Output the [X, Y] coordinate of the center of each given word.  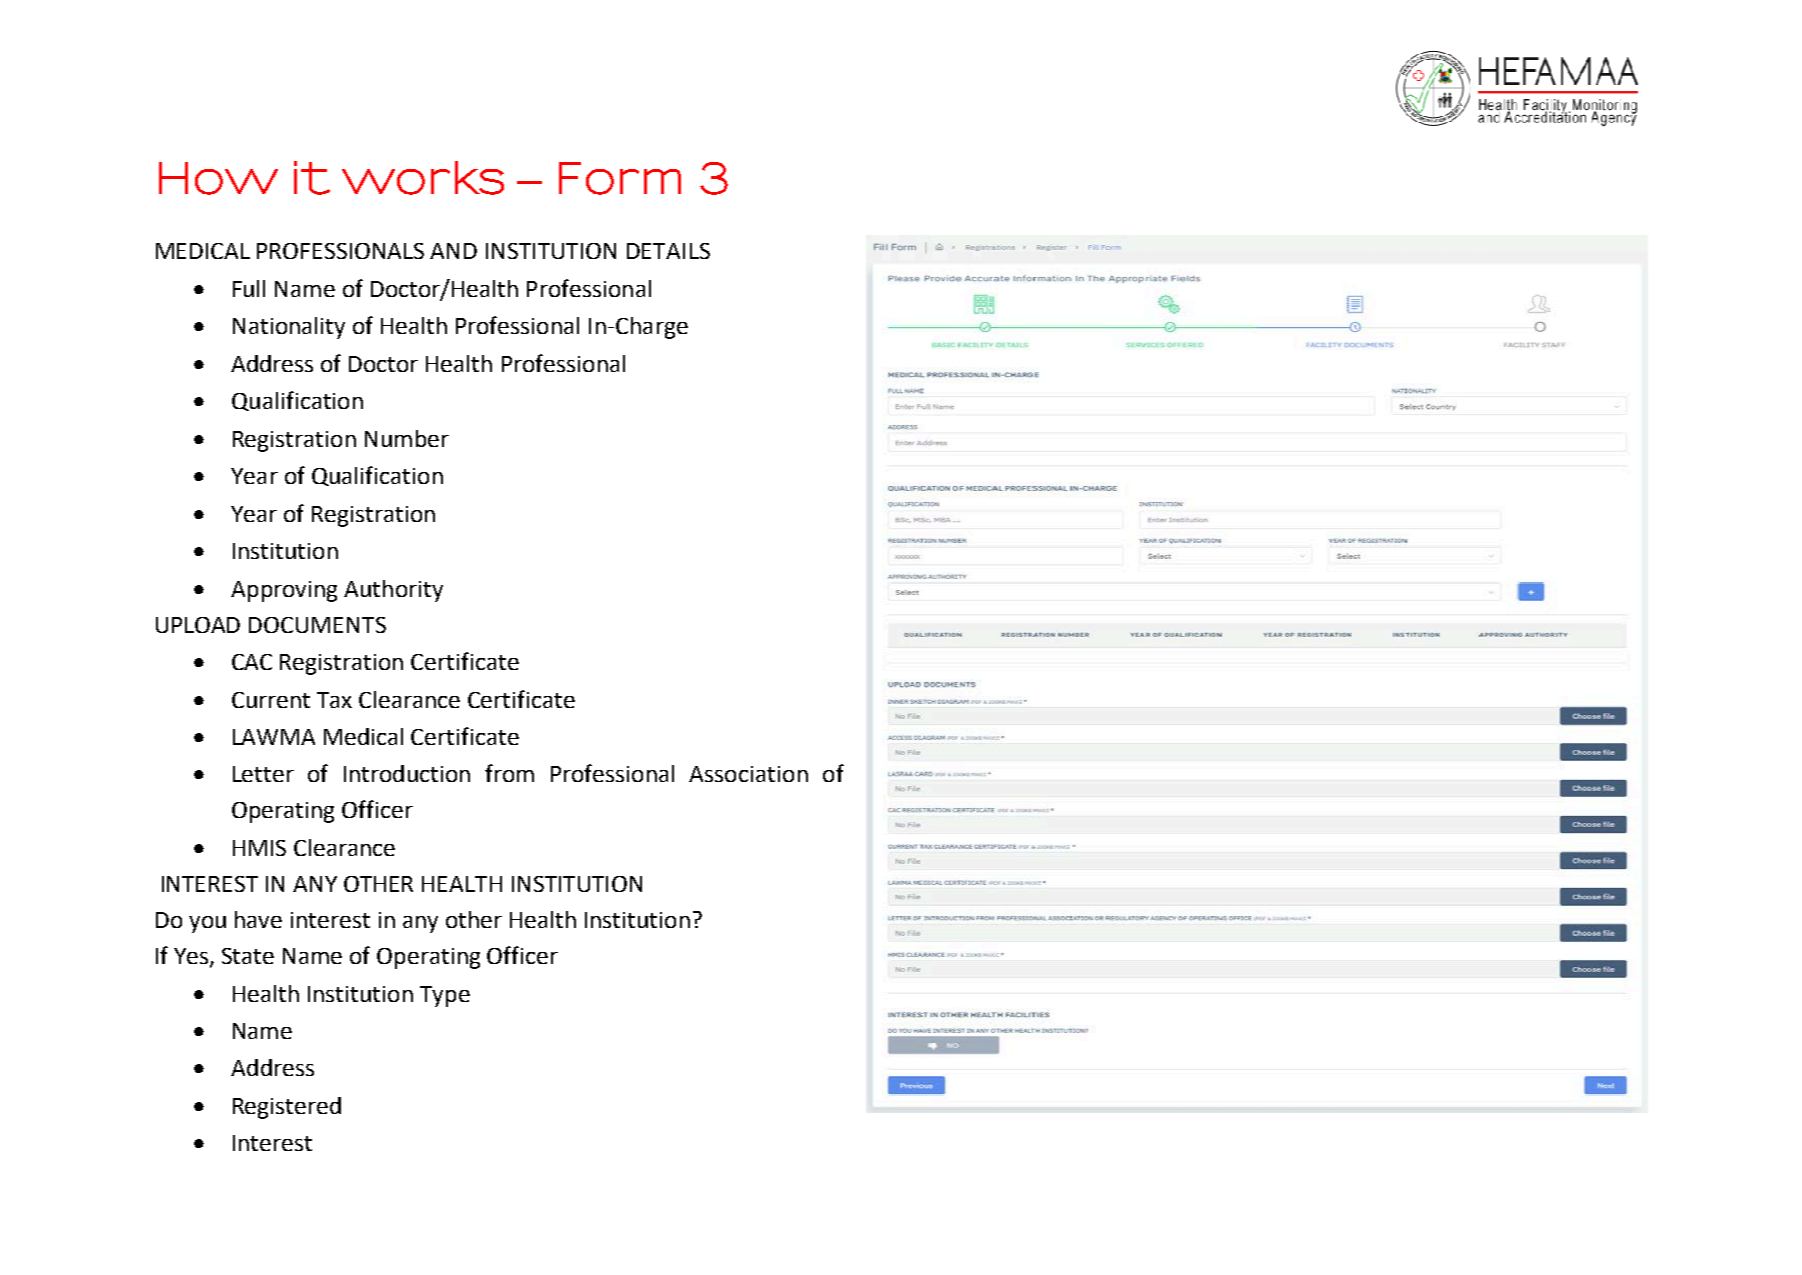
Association [748, 774]
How [218, 178]
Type [445, 996]
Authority [393, 591]
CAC [252, 662]
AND [453, 251]
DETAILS [668, 251]
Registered [287, 1108]
